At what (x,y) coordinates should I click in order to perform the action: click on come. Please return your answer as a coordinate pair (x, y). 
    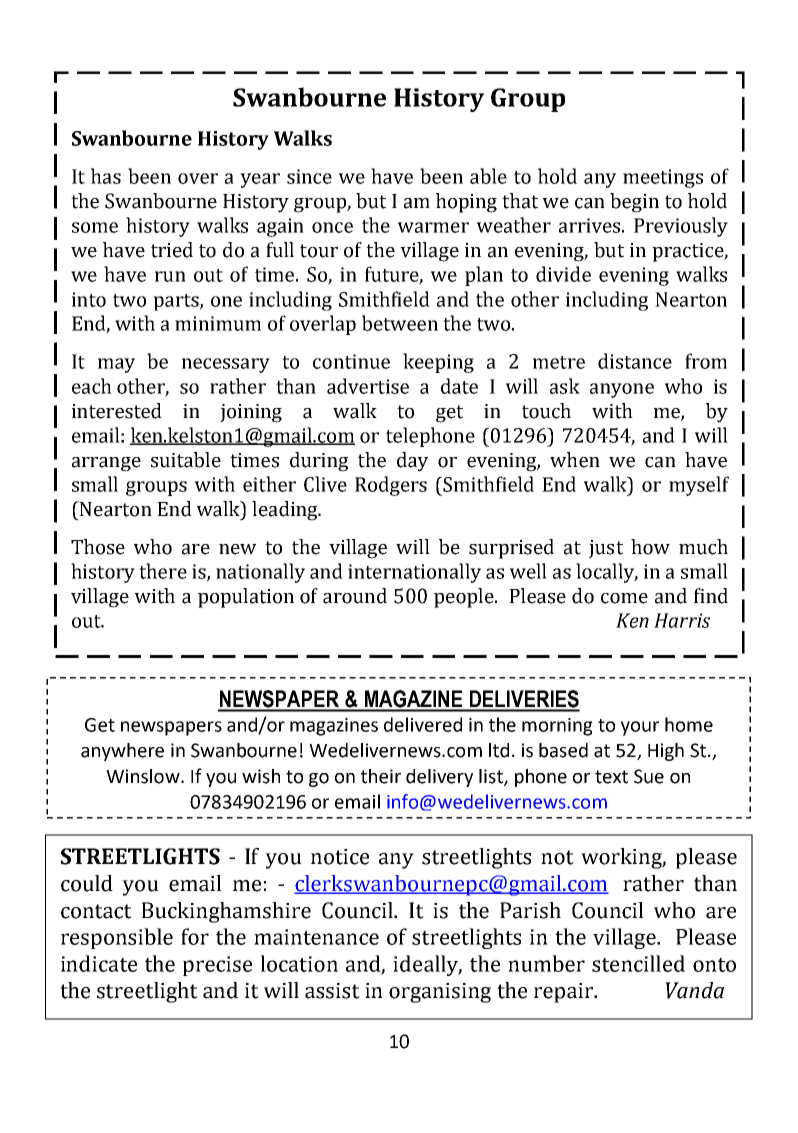
    Looking at the image, I should click on (624, 598).
